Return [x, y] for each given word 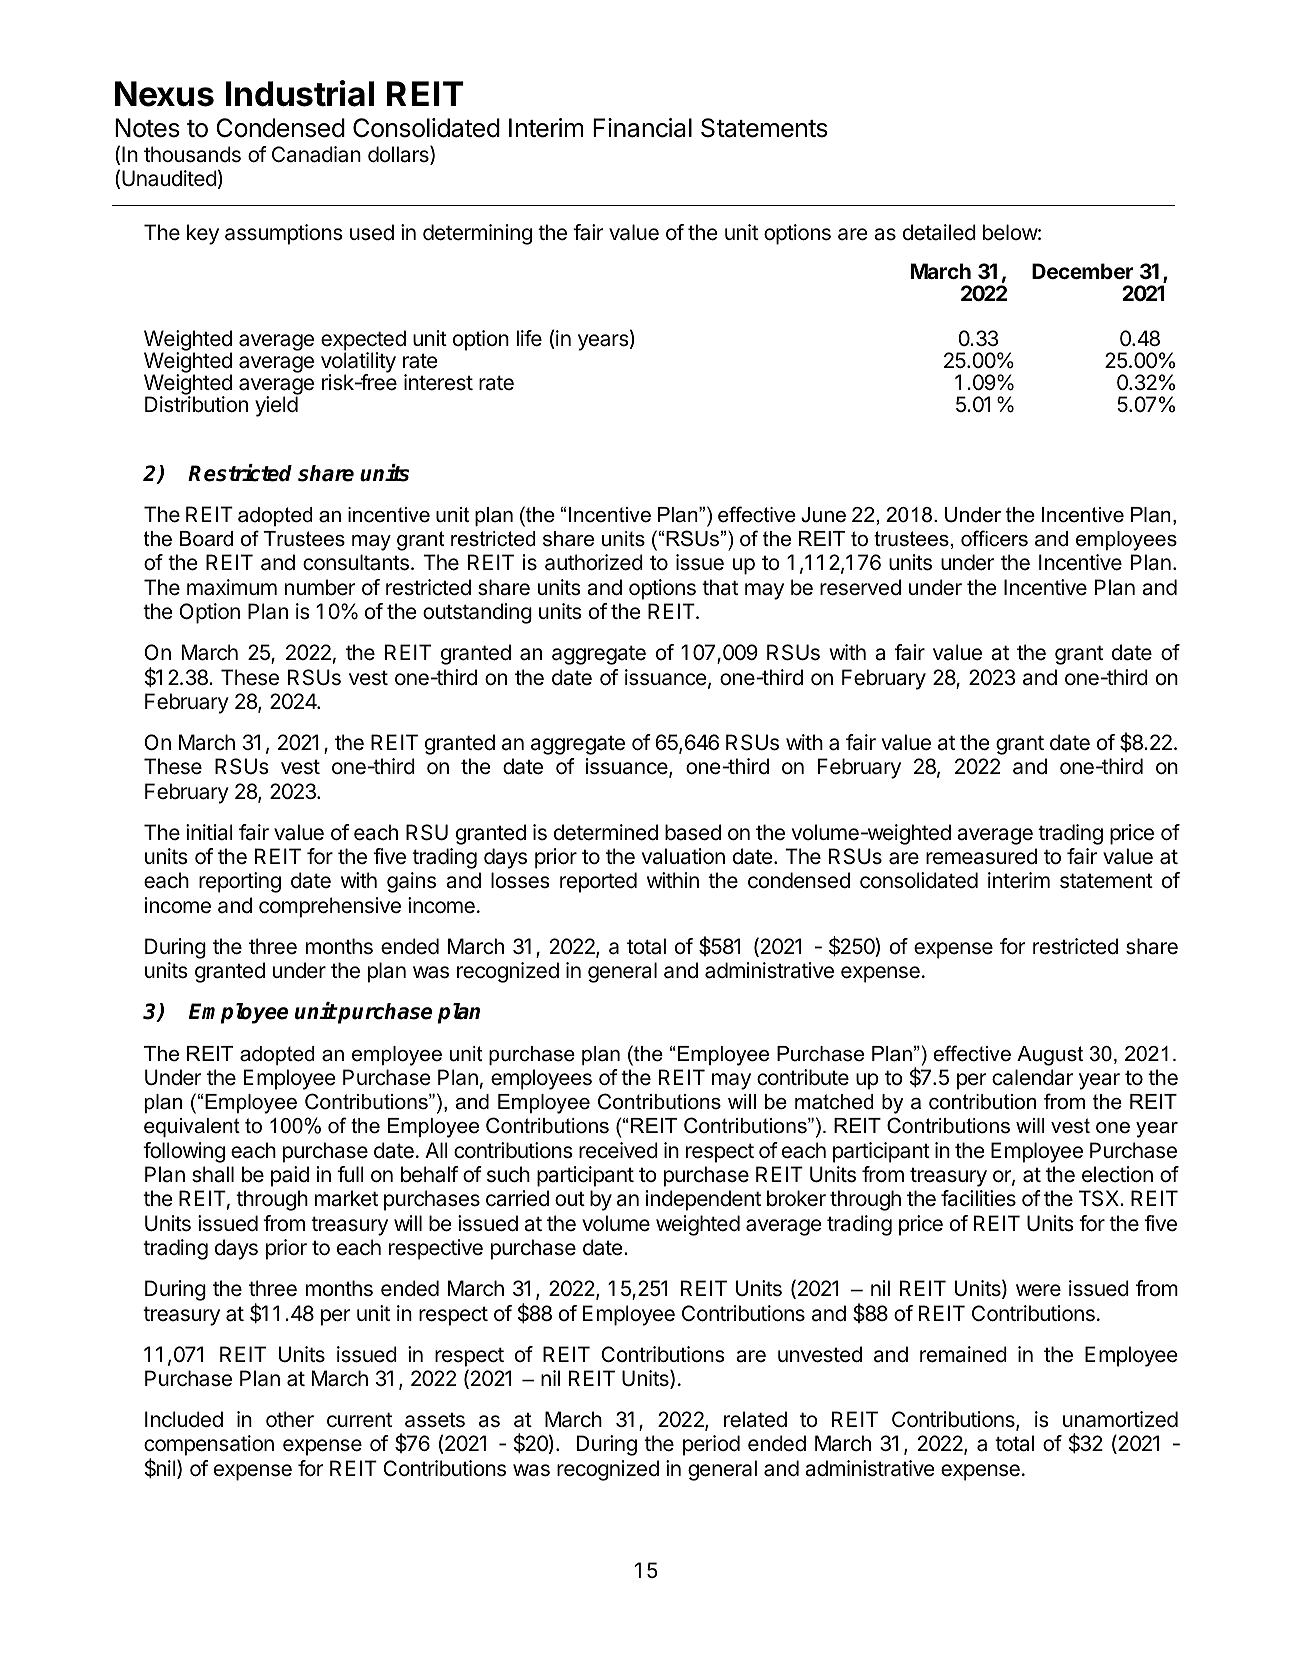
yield [276, 406]
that [720, 587]
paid [290, 1176]
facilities [978, 1198]
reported [598, 882]
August [1050, 1056]
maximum [232, 587]
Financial [642, 128]
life [529, 338]
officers [994, 538]
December [1082, 271]
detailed [939, 232]
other [290, 1419]
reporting [240, 882]
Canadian [316, 154]
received [618, 1150]
